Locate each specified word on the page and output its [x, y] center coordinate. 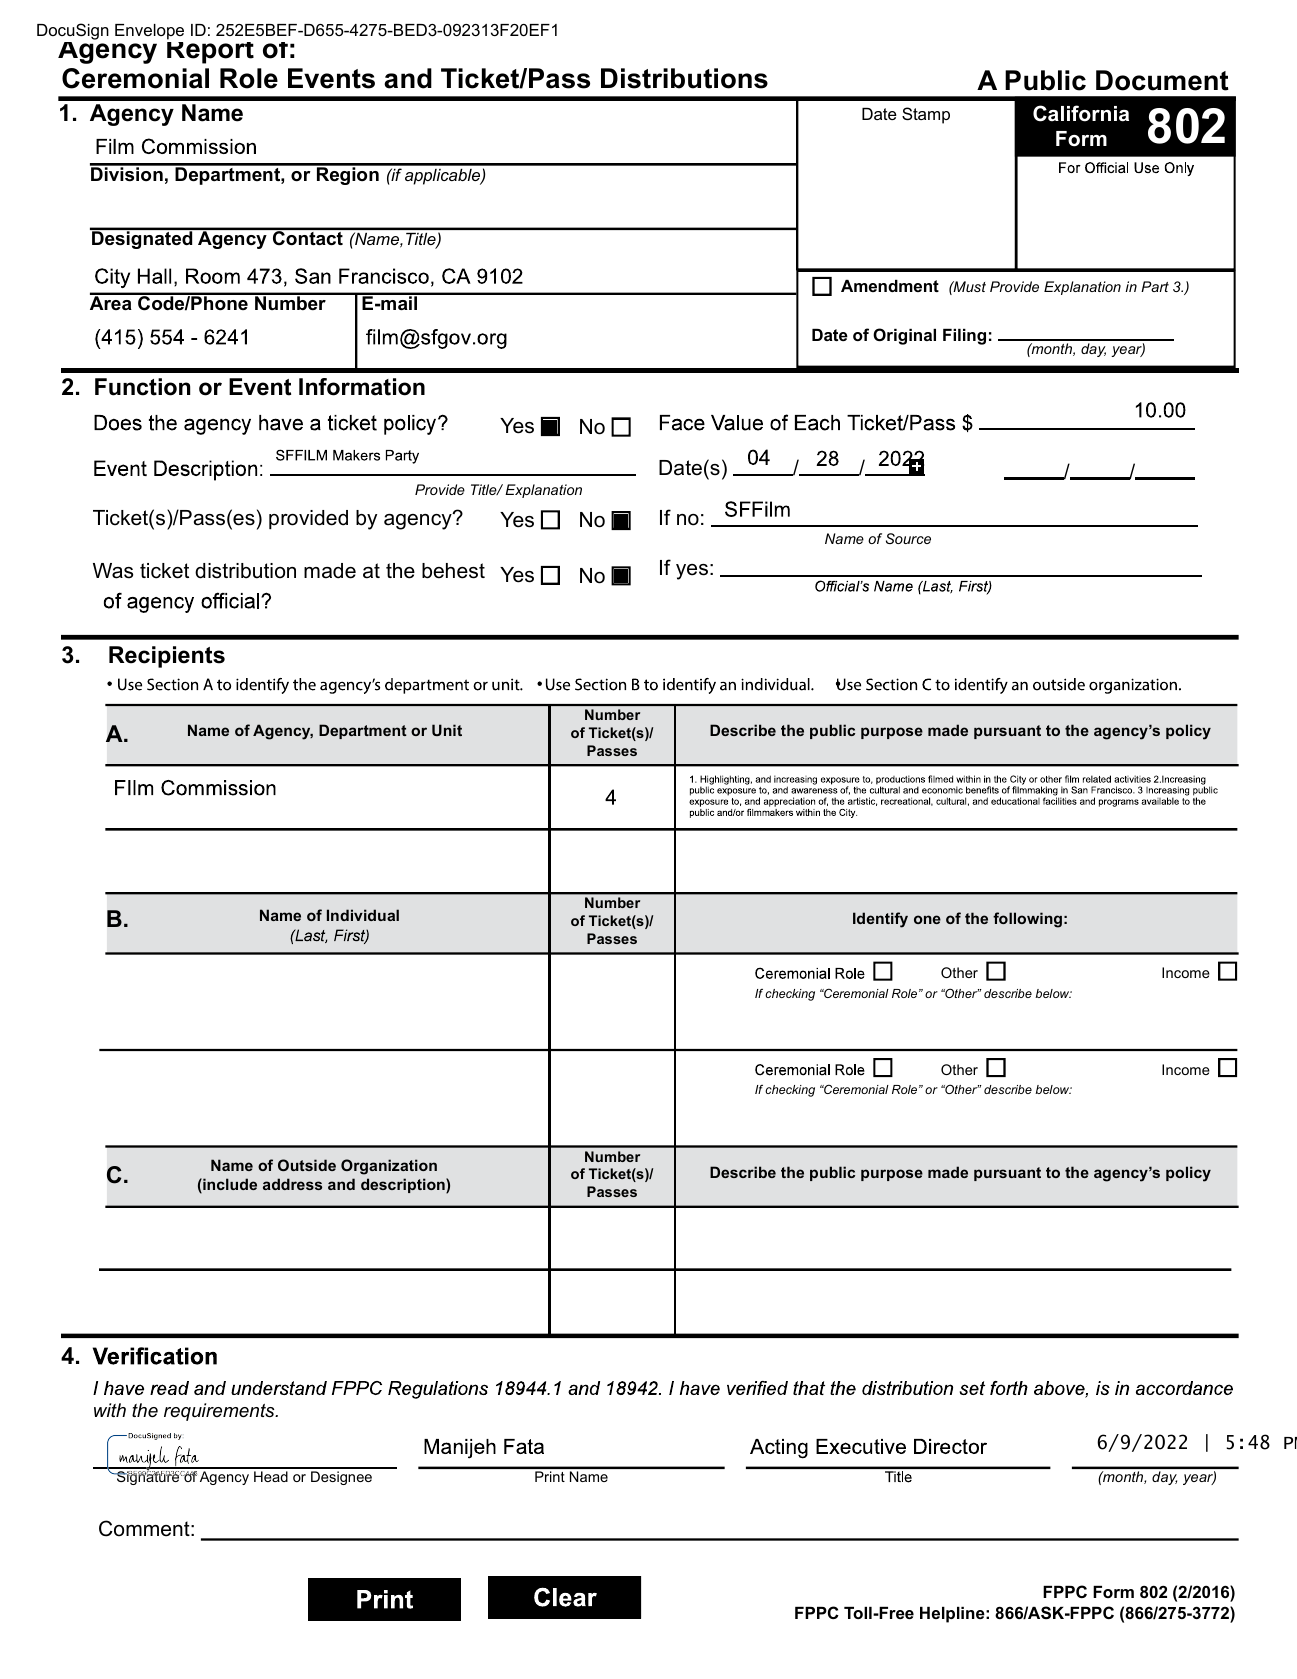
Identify [880, 920]
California [1081, 113]
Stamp [926, 115]
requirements [220, 1412]
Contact [308, 237]
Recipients [167, 657]
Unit [447, 730]
